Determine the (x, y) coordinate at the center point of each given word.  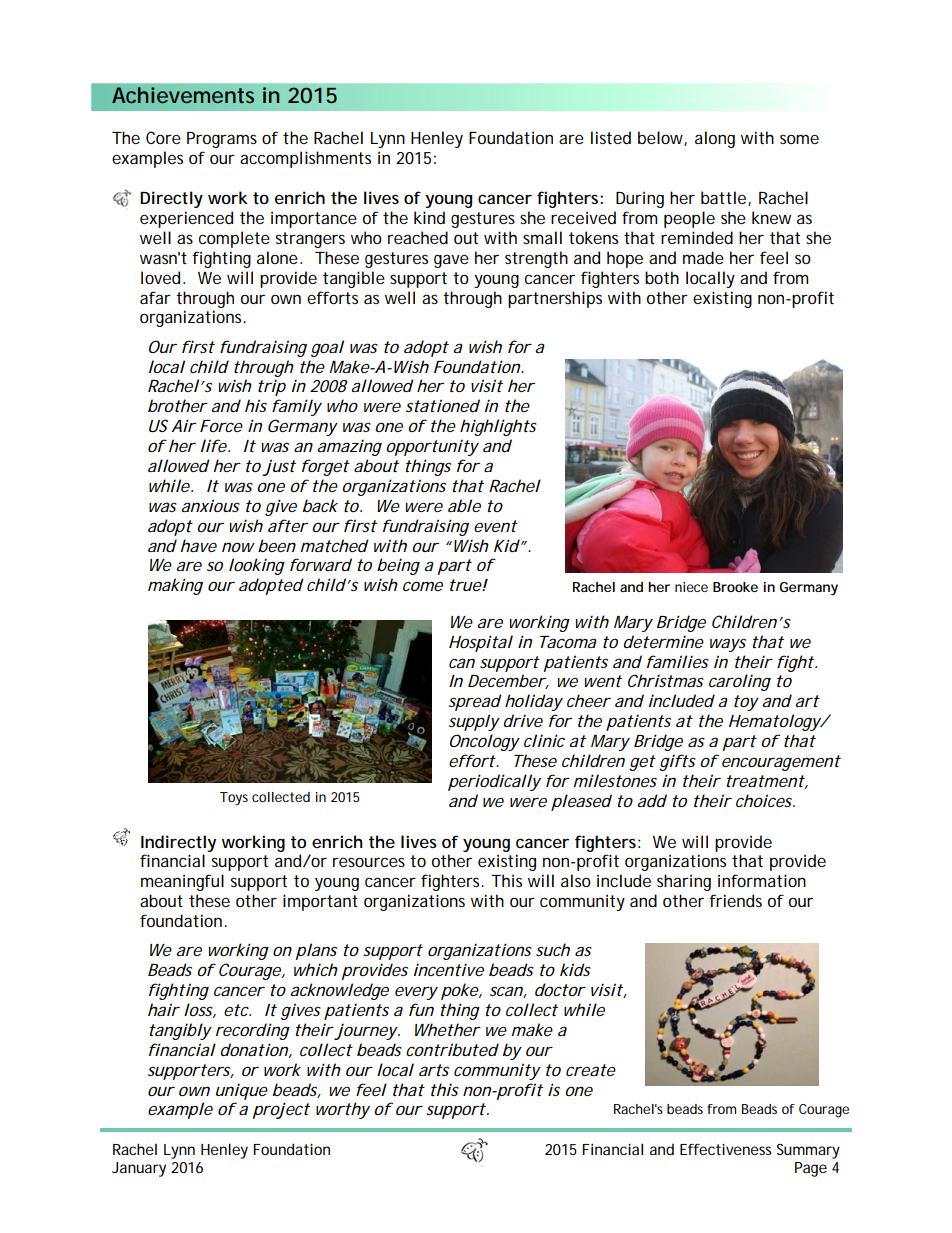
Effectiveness (726, 1149)
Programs (222, 140)
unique (242, 1091)
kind (429, 217)
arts (434, 1070)
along (715, 139)
